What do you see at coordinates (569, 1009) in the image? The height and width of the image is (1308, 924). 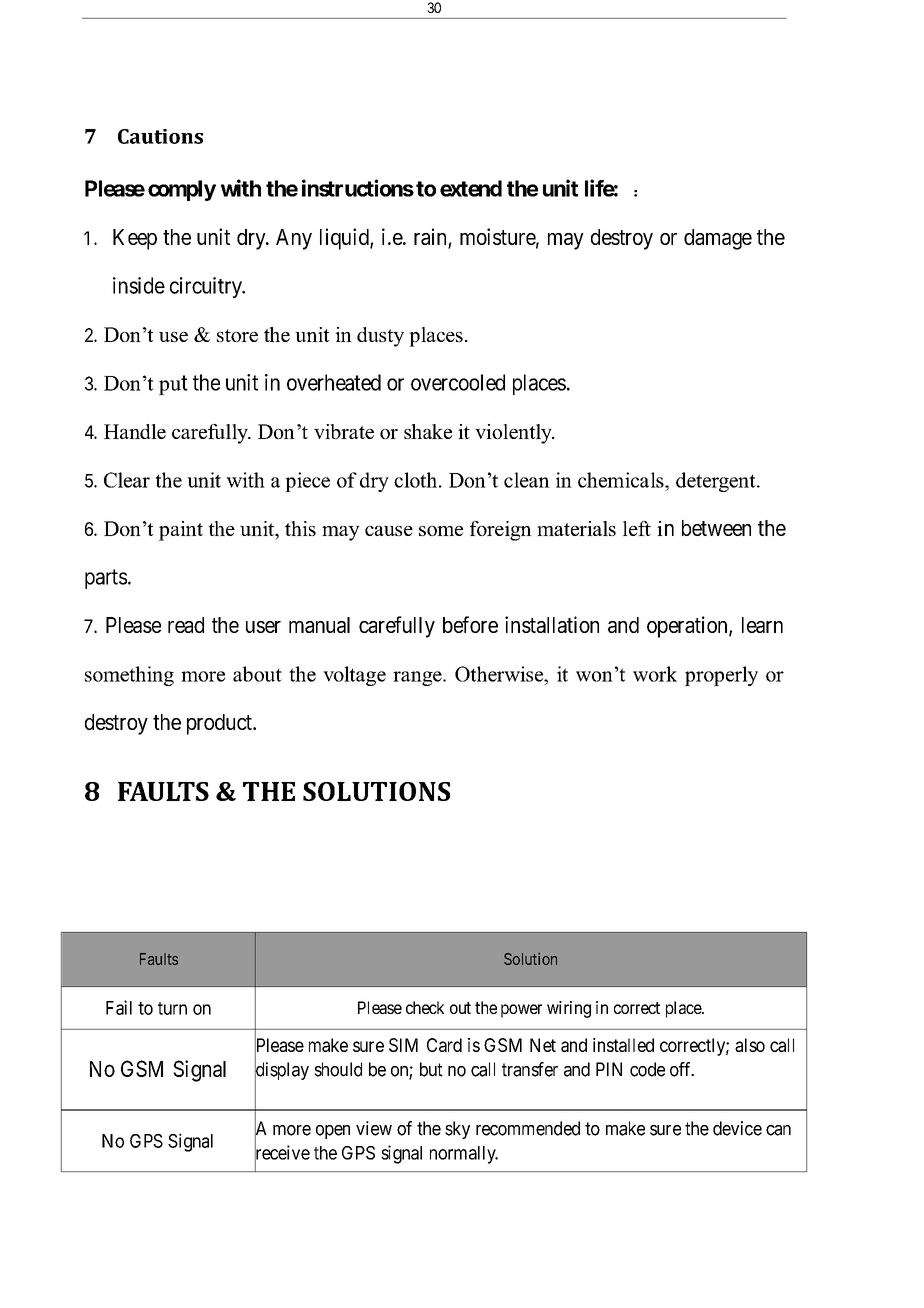 I see `wiring` at bounding box center [569, 1009].
